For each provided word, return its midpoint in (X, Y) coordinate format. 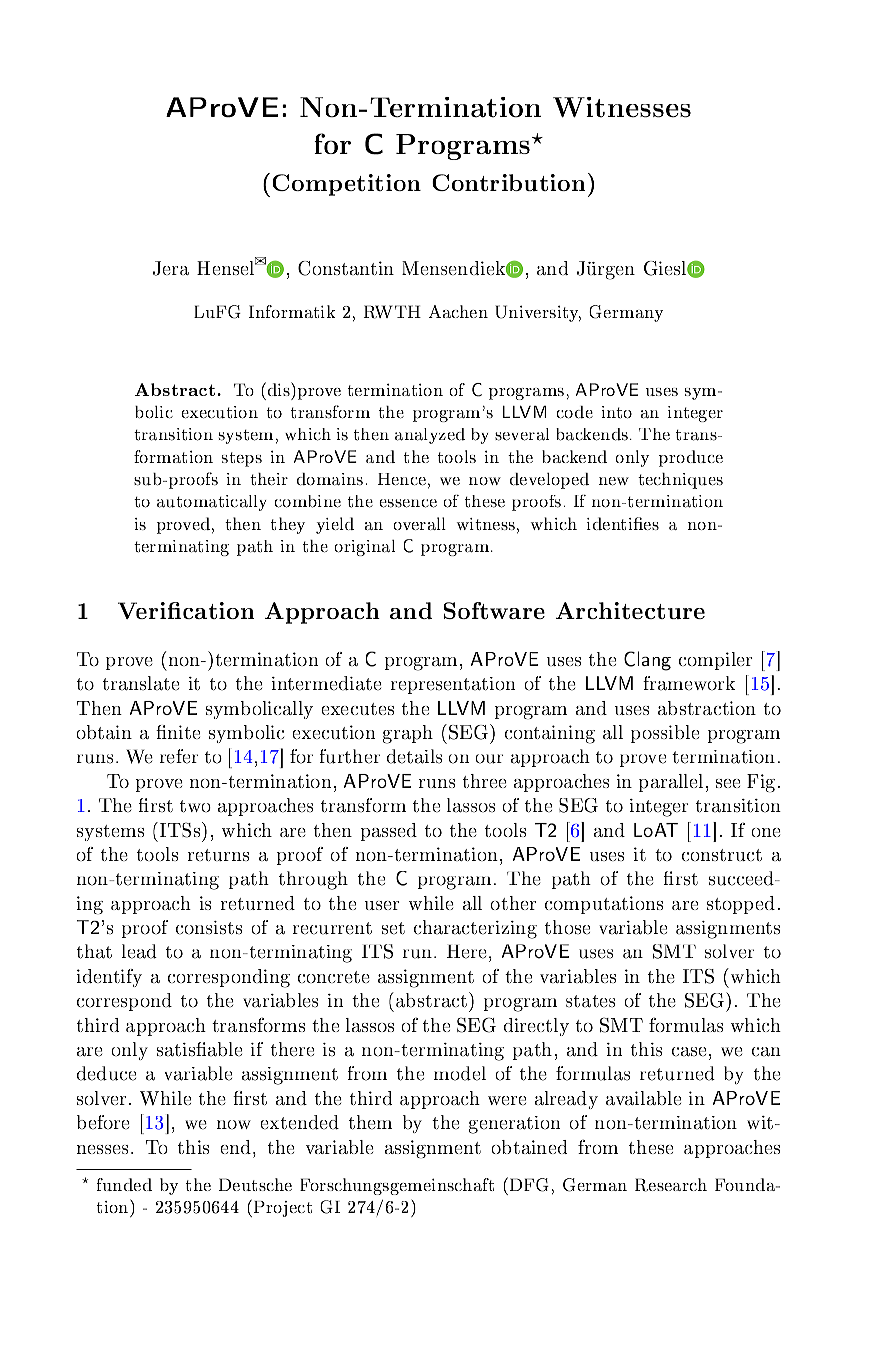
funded (124, 1184)
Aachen (458, 311)
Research (671, 1185)
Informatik (292, 311)
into (616, 412)
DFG (529, 1185)
